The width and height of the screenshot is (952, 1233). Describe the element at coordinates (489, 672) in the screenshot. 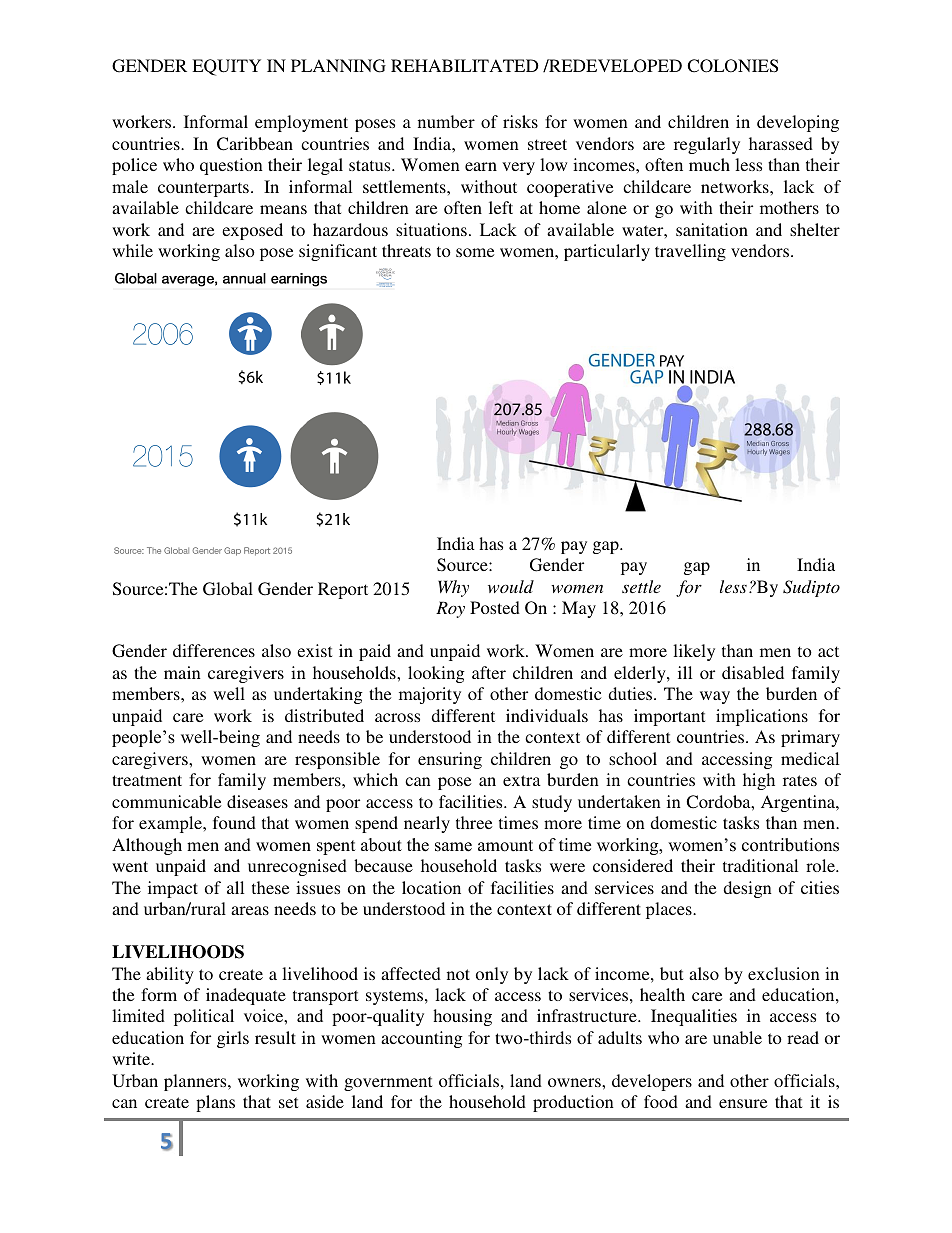

I see `after` at that location.
